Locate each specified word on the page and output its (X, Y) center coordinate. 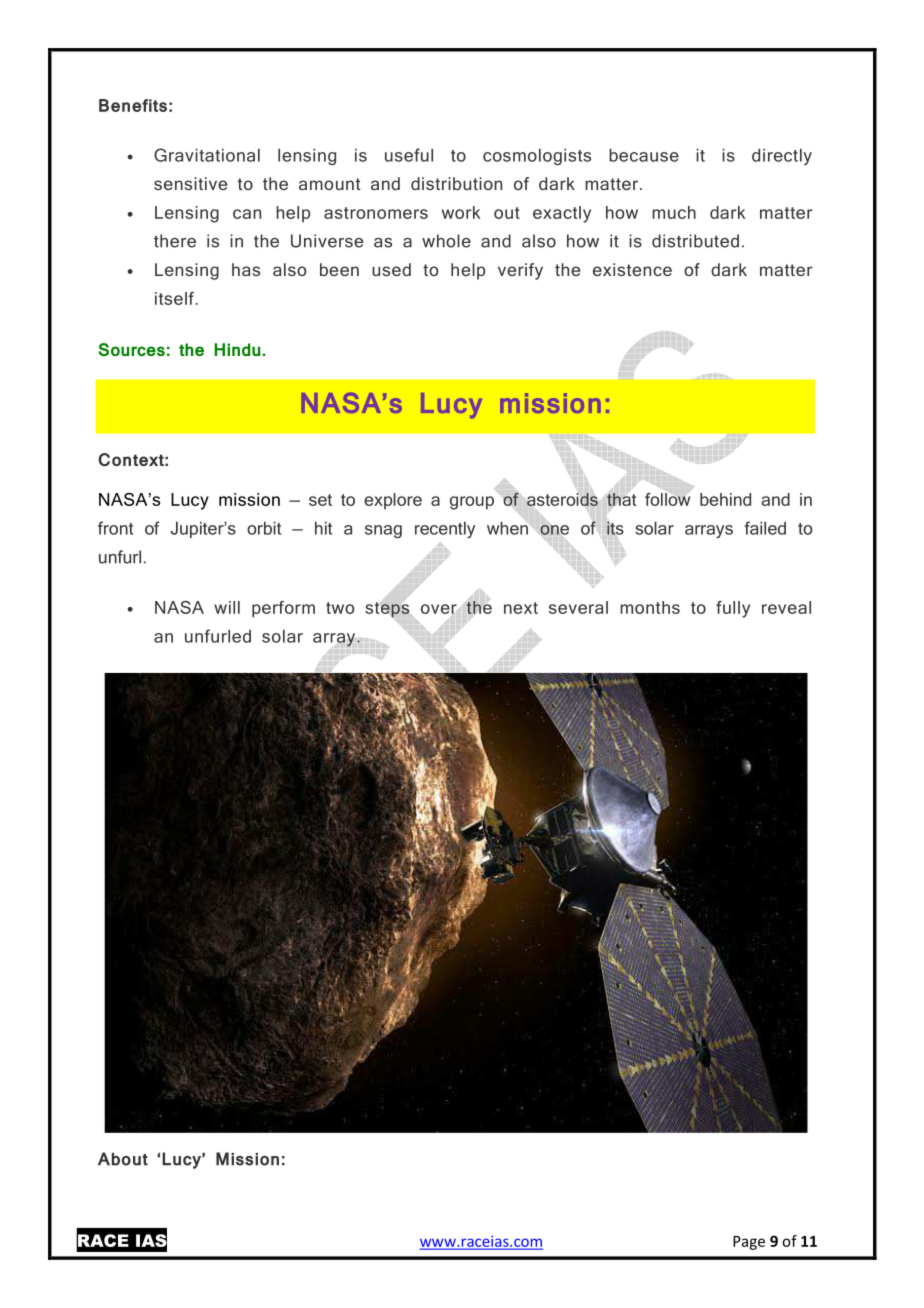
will (227, 607)
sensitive (190, 183)
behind (725, 499)
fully (733, 609)
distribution (456, 183)
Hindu (238, 349)
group (472, 503)
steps (387, 610)
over (439, 609)
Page (749, 1243)
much (674, 212)
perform (283, 609)
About (123, 1159)
